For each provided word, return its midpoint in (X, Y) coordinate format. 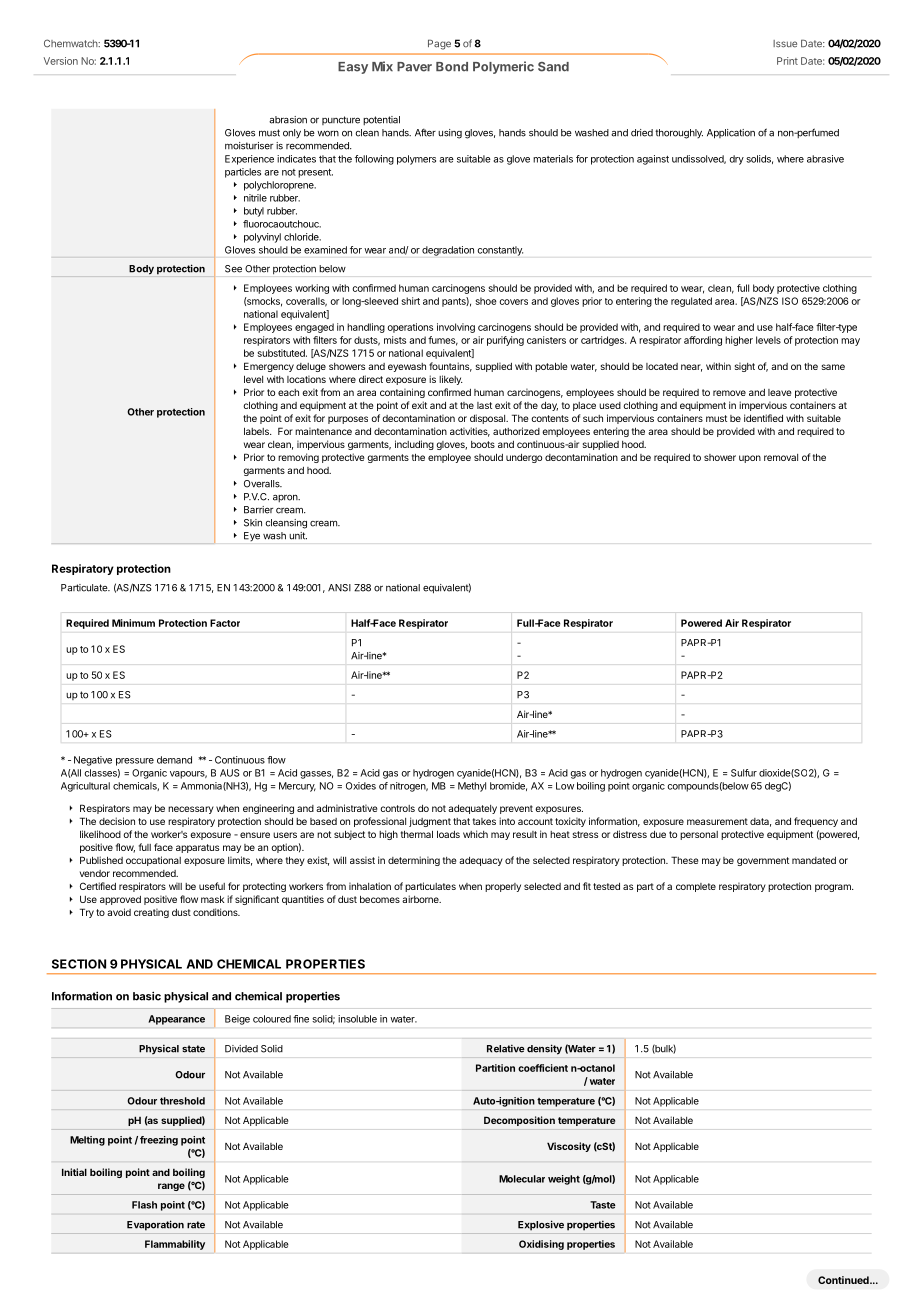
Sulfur (744, 773)
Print (787, 61)
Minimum (133, 623)
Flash (144, 1205)
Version (61, 61)
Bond (452, 67)
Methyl (472, 787)
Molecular (522, 1179)
